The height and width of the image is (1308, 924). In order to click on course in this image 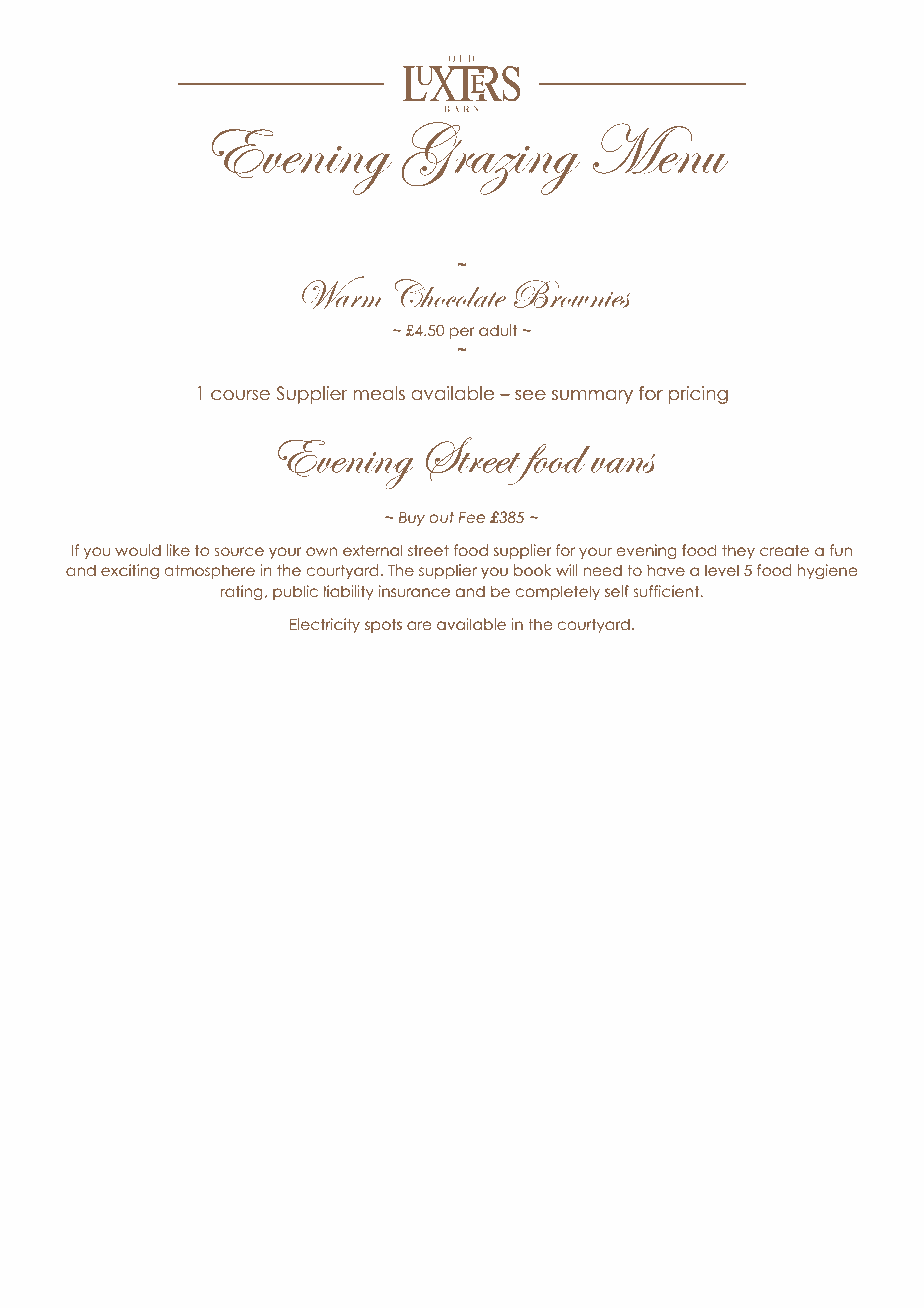, I will do `click(240, 395)`.
